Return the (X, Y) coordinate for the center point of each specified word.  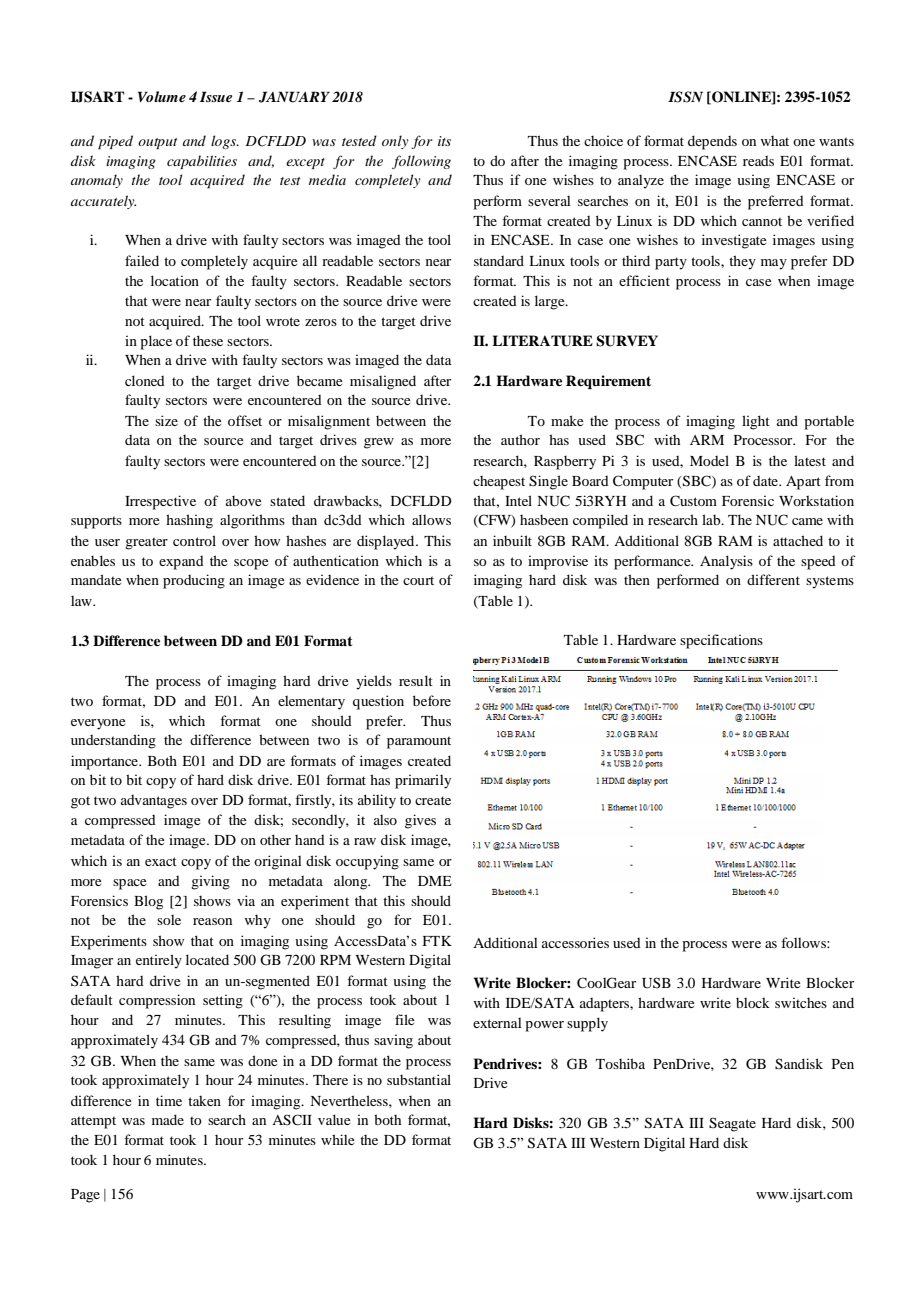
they (742, 262)
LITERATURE (542, 341)
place (156, 342)
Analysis (726, 562)
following (421, 162)
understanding (113, 741)
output (158, 143)
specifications (721, 641)
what (774, 141)
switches (801, 1002)
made (168, 1119)
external (497, 1023)
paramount (419, 742)
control (194, 540)
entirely (159, 961)
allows (431, 519)
